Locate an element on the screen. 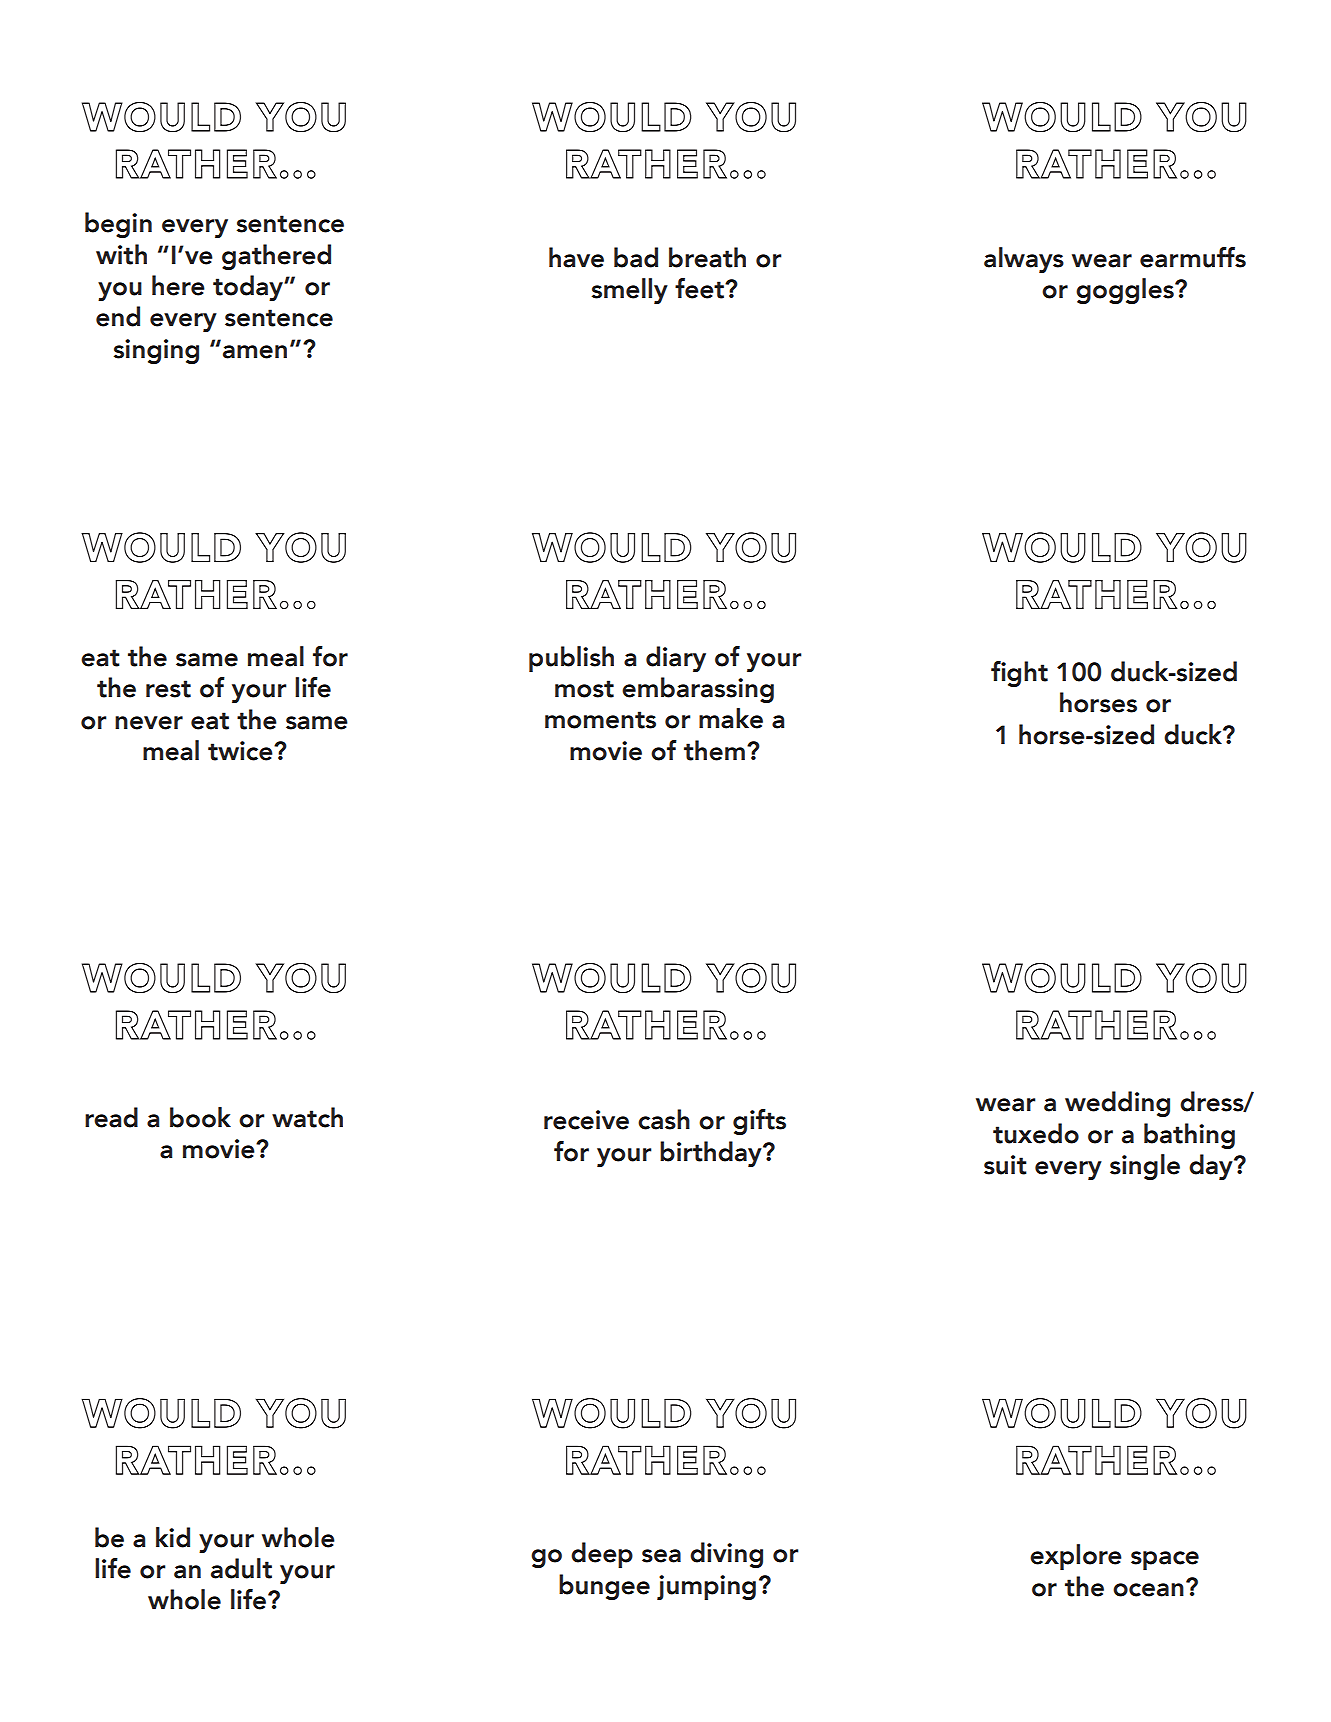 Image resolution: width=1331 pixels, height=1722 pixels. them is located at coordinates (714, 750).
